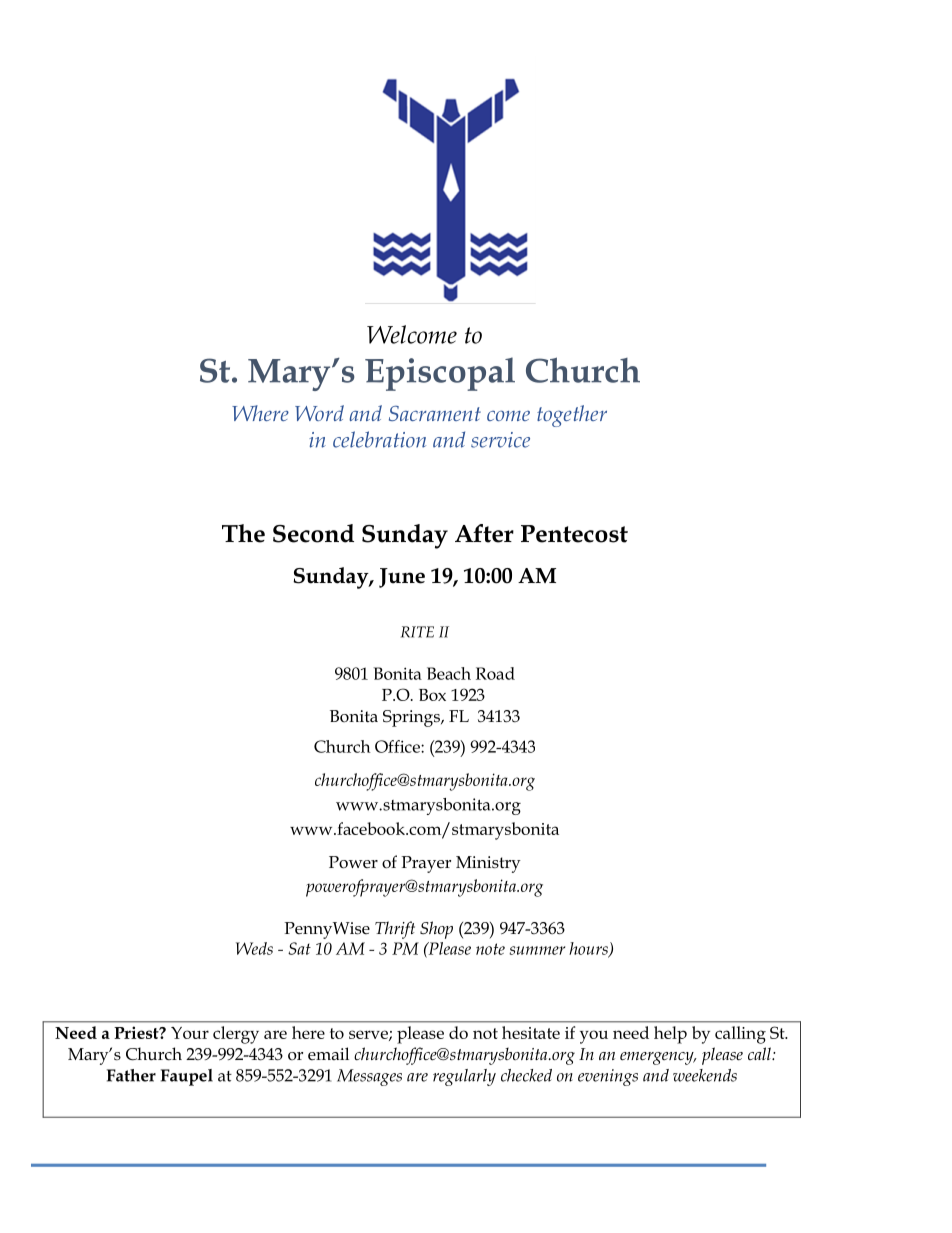 The width and height of the screenshot is (952, 1233). I want to click on Sacrament, so click(435, 413).
